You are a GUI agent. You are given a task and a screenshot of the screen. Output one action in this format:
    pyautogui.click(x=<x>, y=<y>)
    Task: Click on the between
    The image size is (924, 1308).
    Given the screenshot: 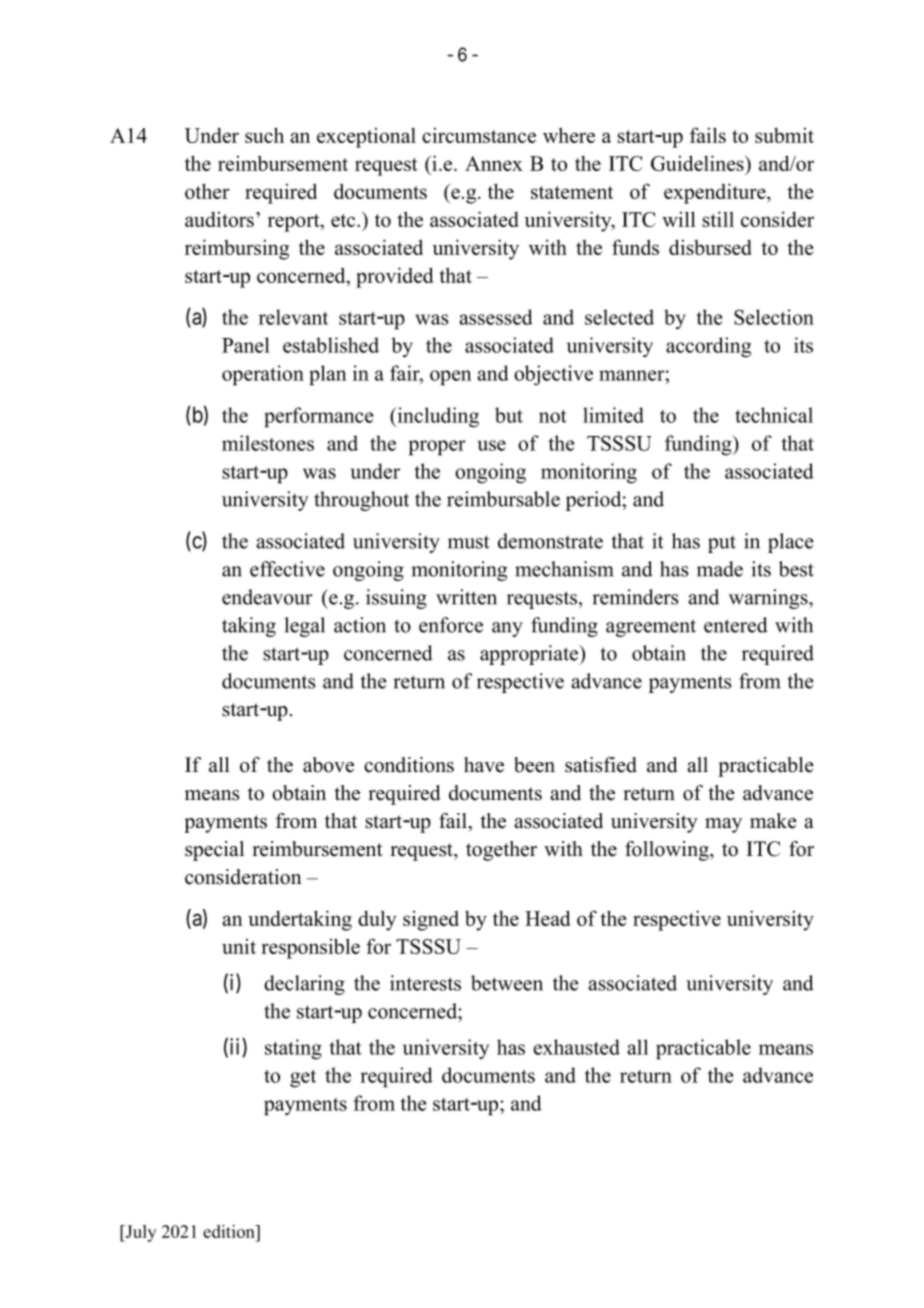 What is the action you would take?
    pyautogui.click(x=507, y=983)
